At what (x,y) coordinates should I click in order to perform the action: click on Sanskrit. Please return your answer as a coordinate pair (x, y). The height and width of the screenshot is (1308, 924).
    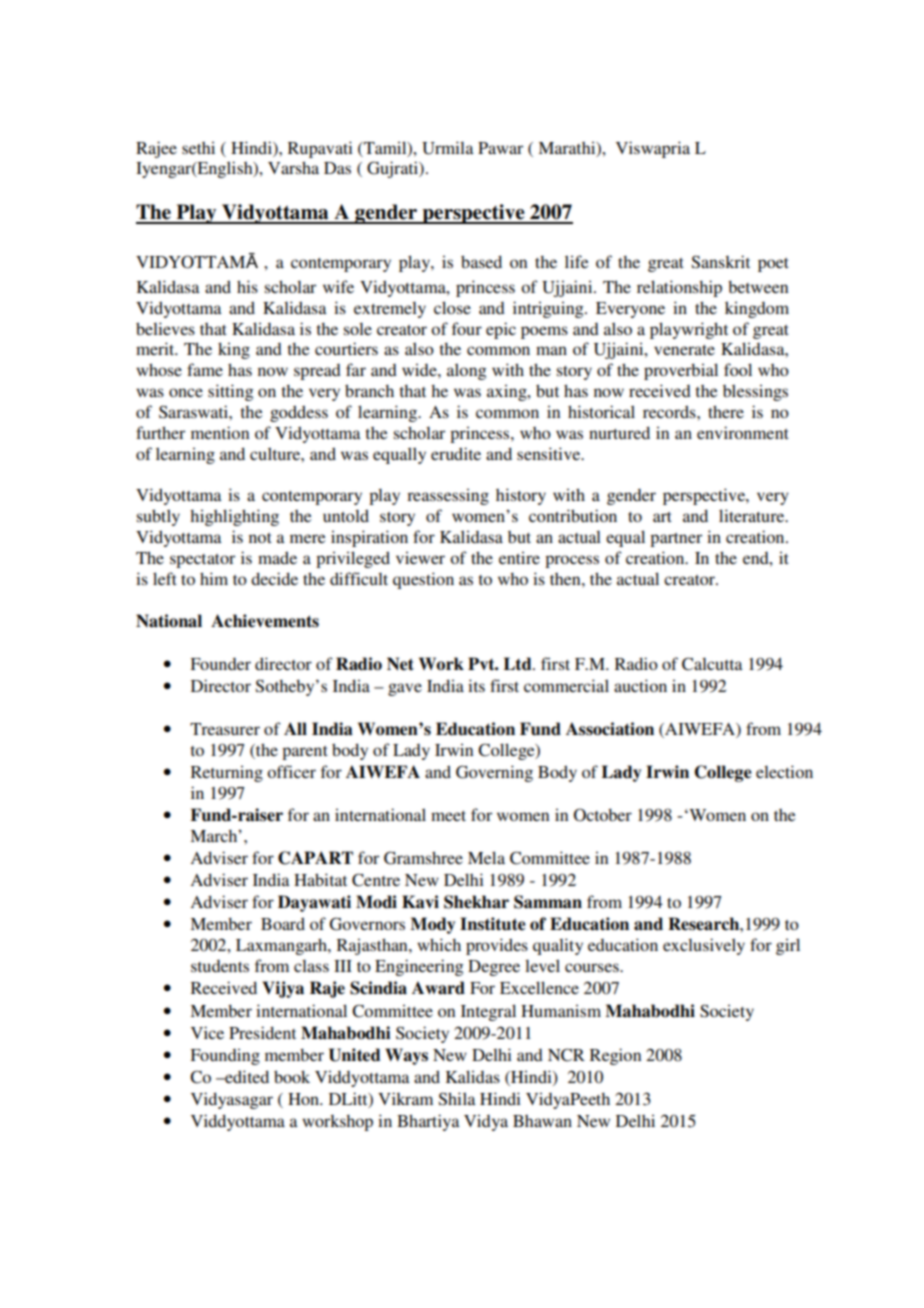
    Looking at the image, I should click on (720, 262).
